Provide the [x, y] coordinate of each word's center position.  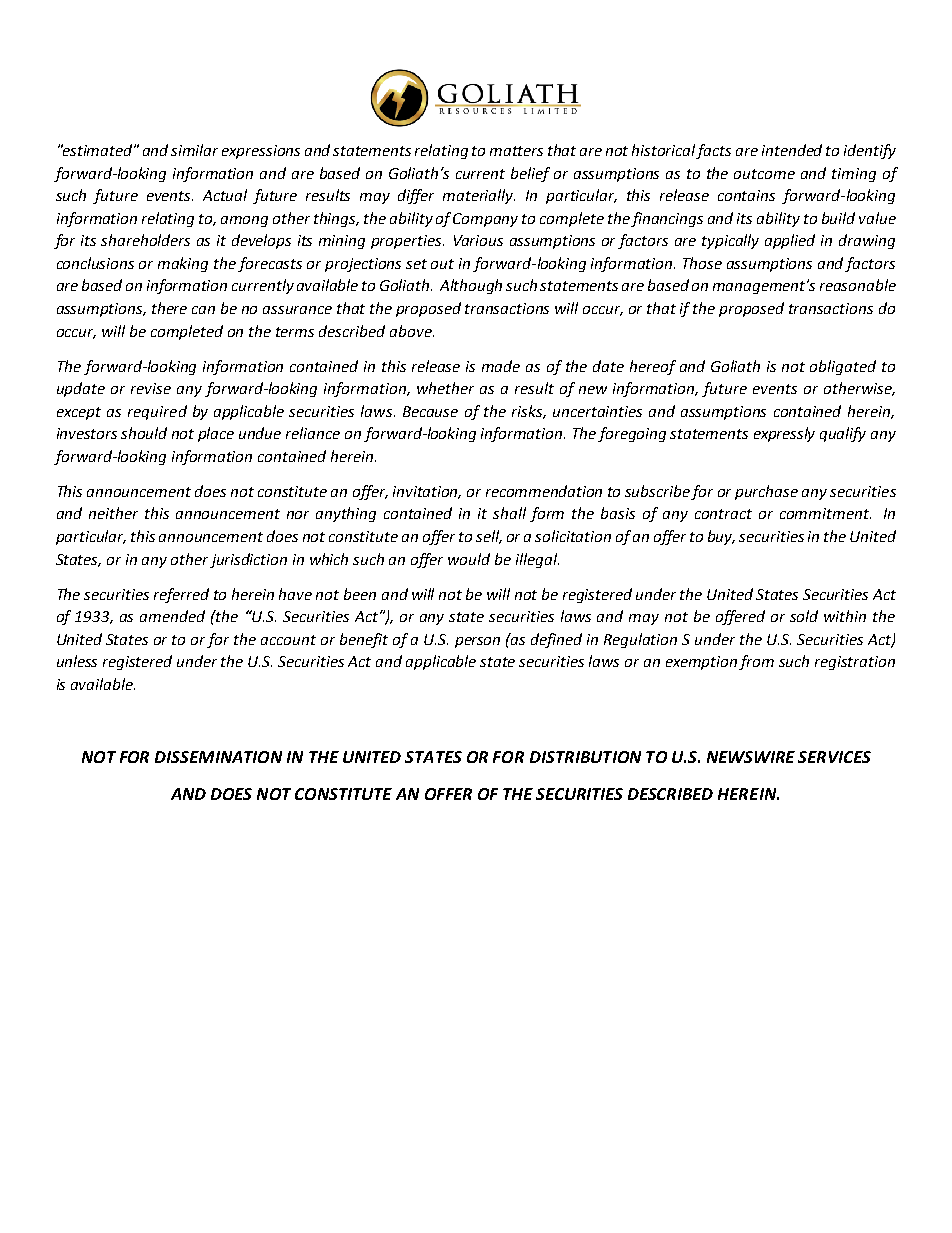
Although [471, 286]
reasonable [858, 285]
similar [194, 150]
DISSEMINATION [218, 757]
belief [530, 174]
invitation [427, 492]
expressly [784, 434]
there [169, 308]
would [469, 559]
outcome [764, 174]
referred [181, 595]
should [144, 433]
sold [804, 616]
